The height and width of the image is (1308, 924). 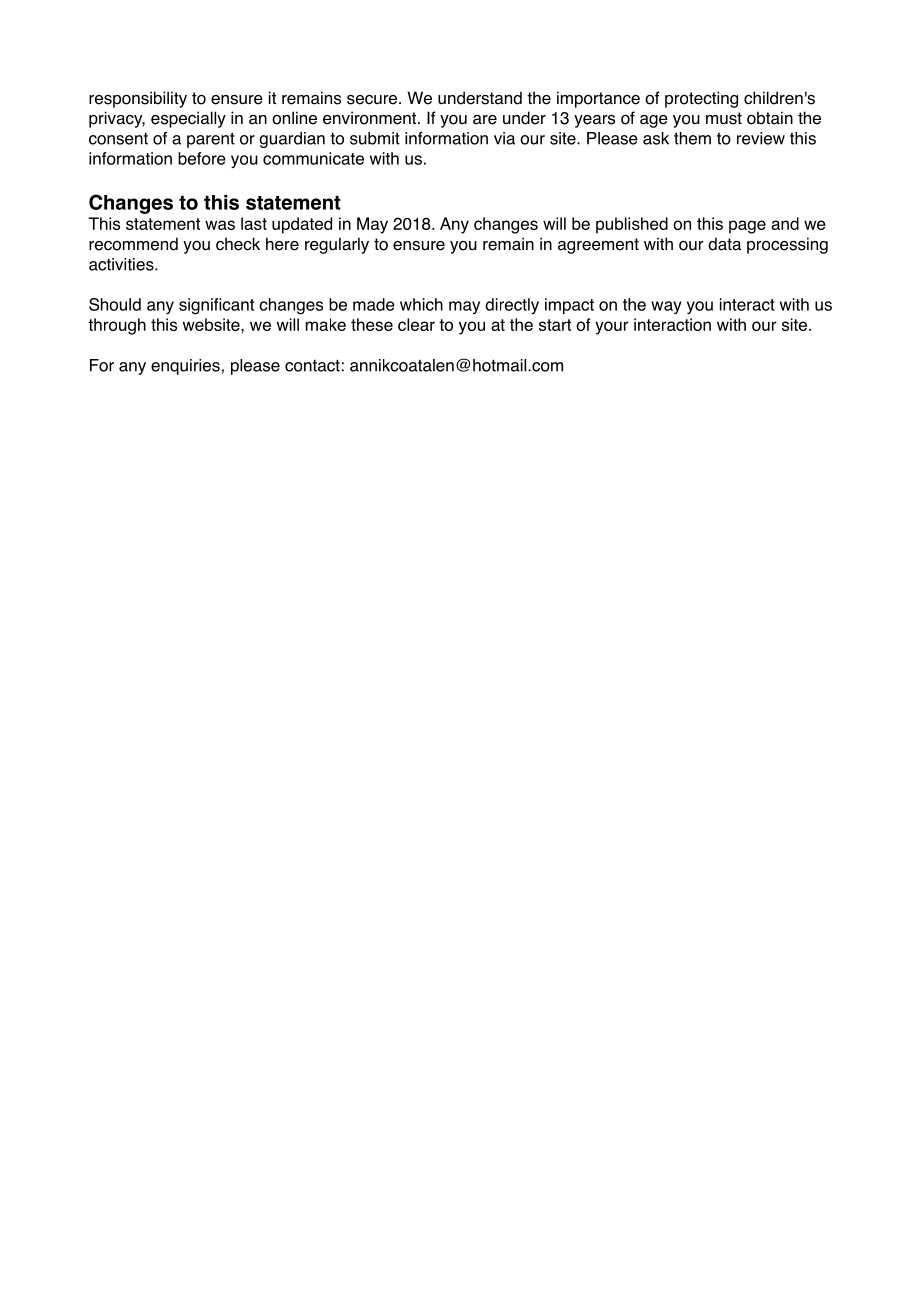 What do you see at coordinates (185, 367) in the image?
I see `enquiries` at bounding box center [185, 367].
